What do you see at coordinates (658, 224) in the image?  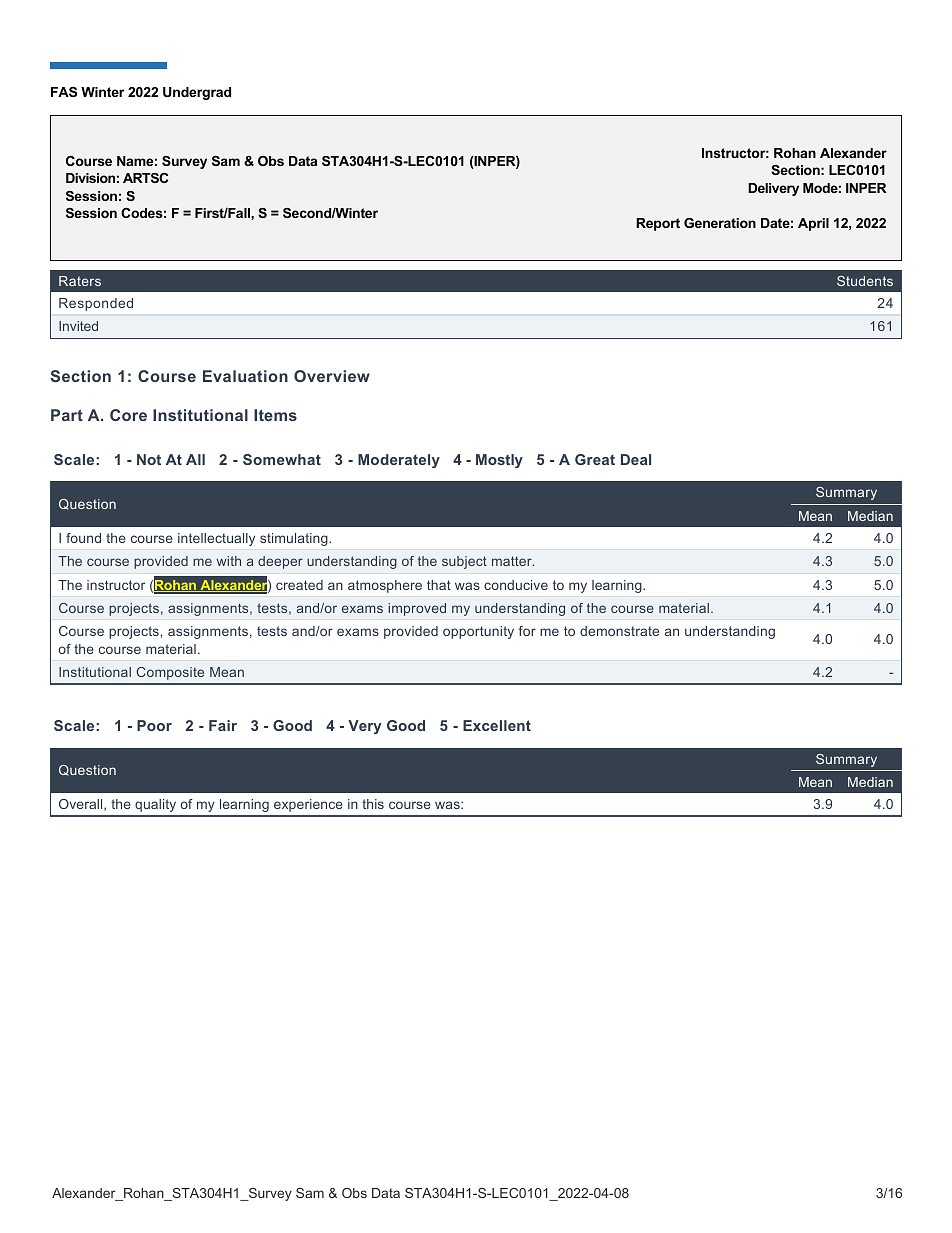 I see `Report` at bounding box center [658, 224].
